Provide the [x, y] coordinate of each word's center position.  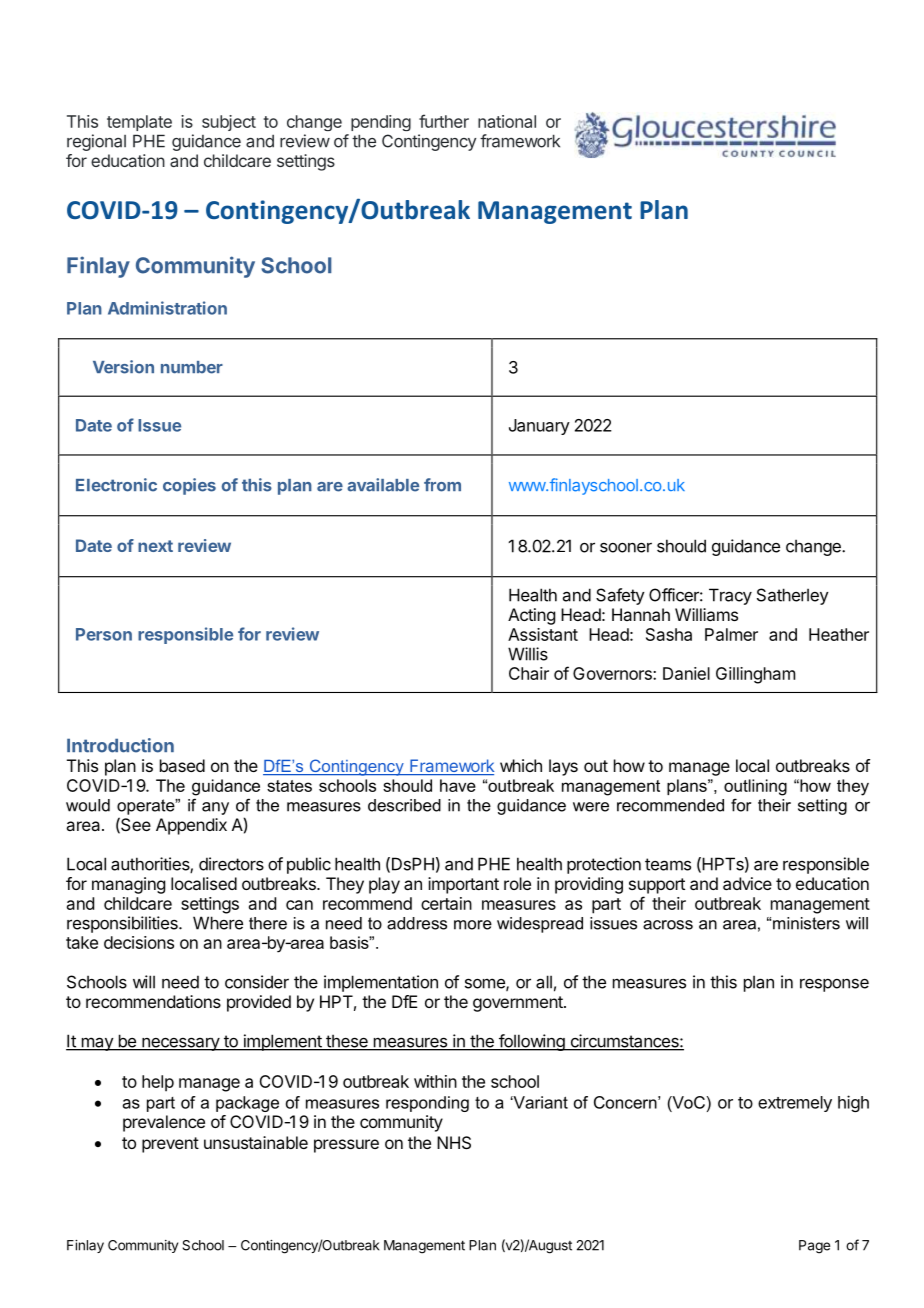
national [507, 121]
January [539, 427]
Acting [531, 616]
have [458, 785]
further [444, 121]
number [192, 367]
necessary [180, 1044]
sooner [626, 548]
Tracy [730, 596]
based [182, 765]
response [834, 985]
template [139, 123]
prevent [170, 1145]
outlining [755, 787]
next [155, 546]
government [519, 1004]
